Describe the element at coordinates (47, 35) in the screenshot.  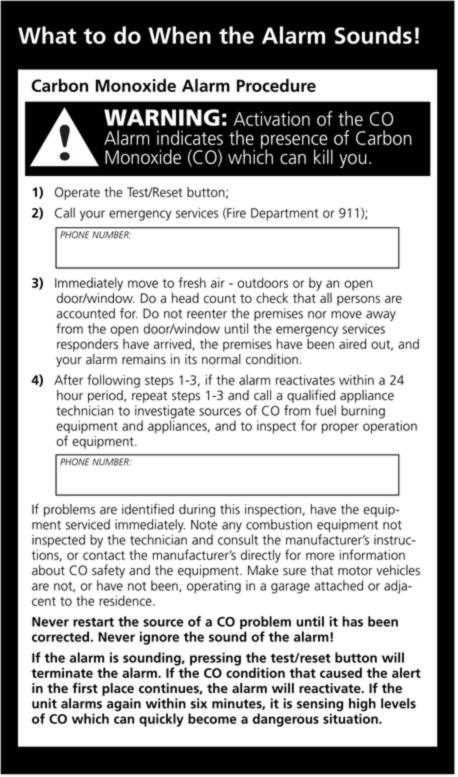
I see `What` at that location.
